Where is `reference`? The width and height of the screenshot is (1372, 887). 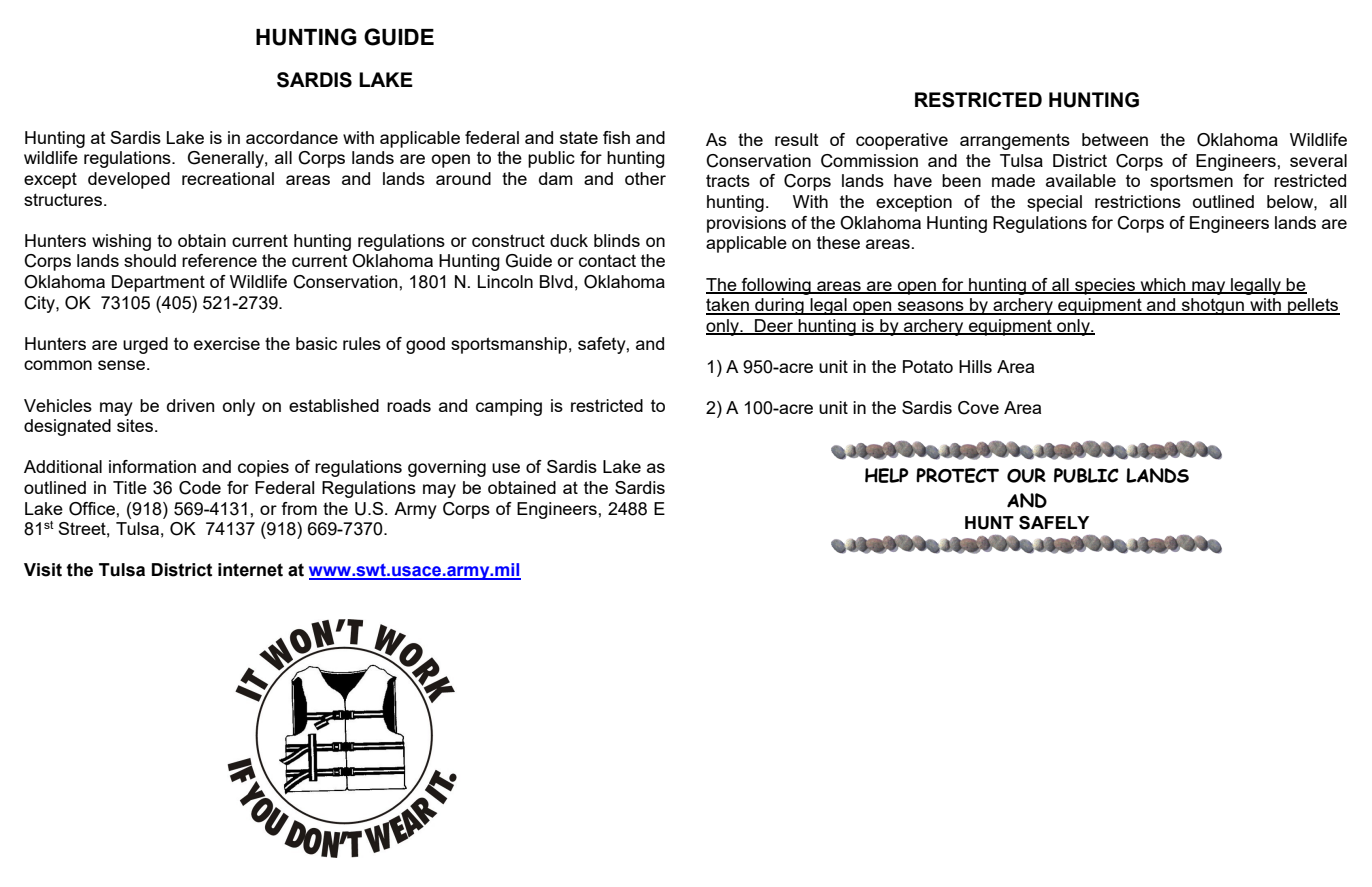 reference is located at coordinates (219, 260).
